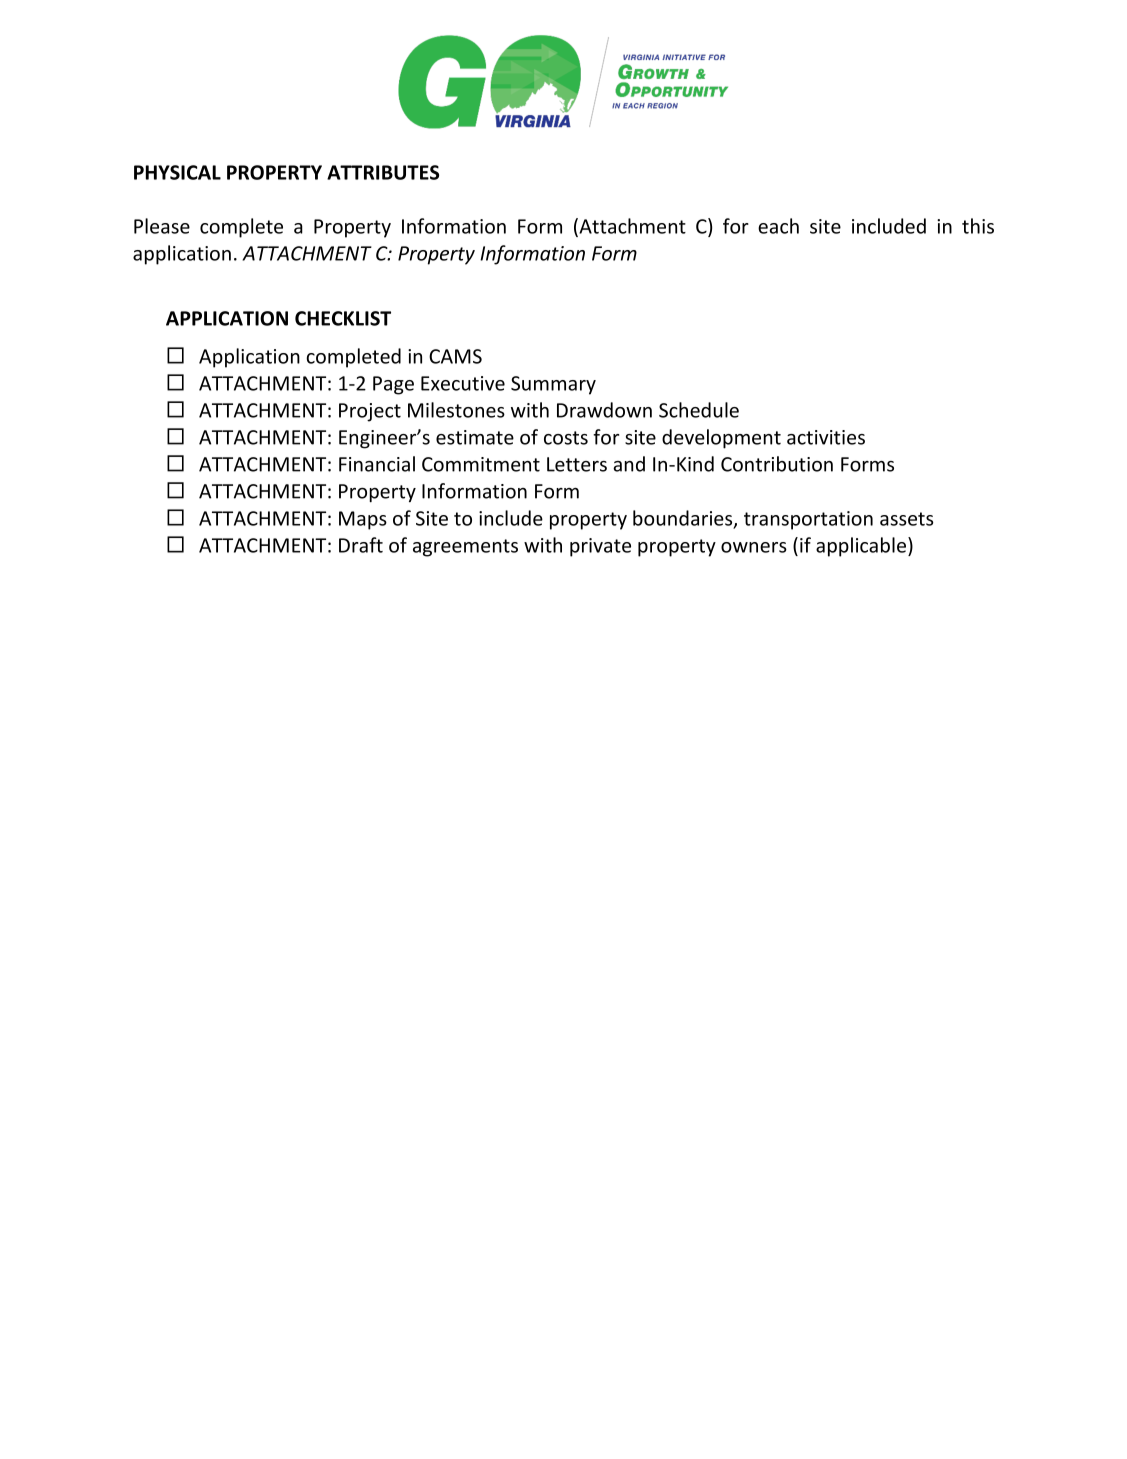 The width and height of the screenshot is (1127, 1459). I want to click on PHYSICAL, so click(177, 172).
